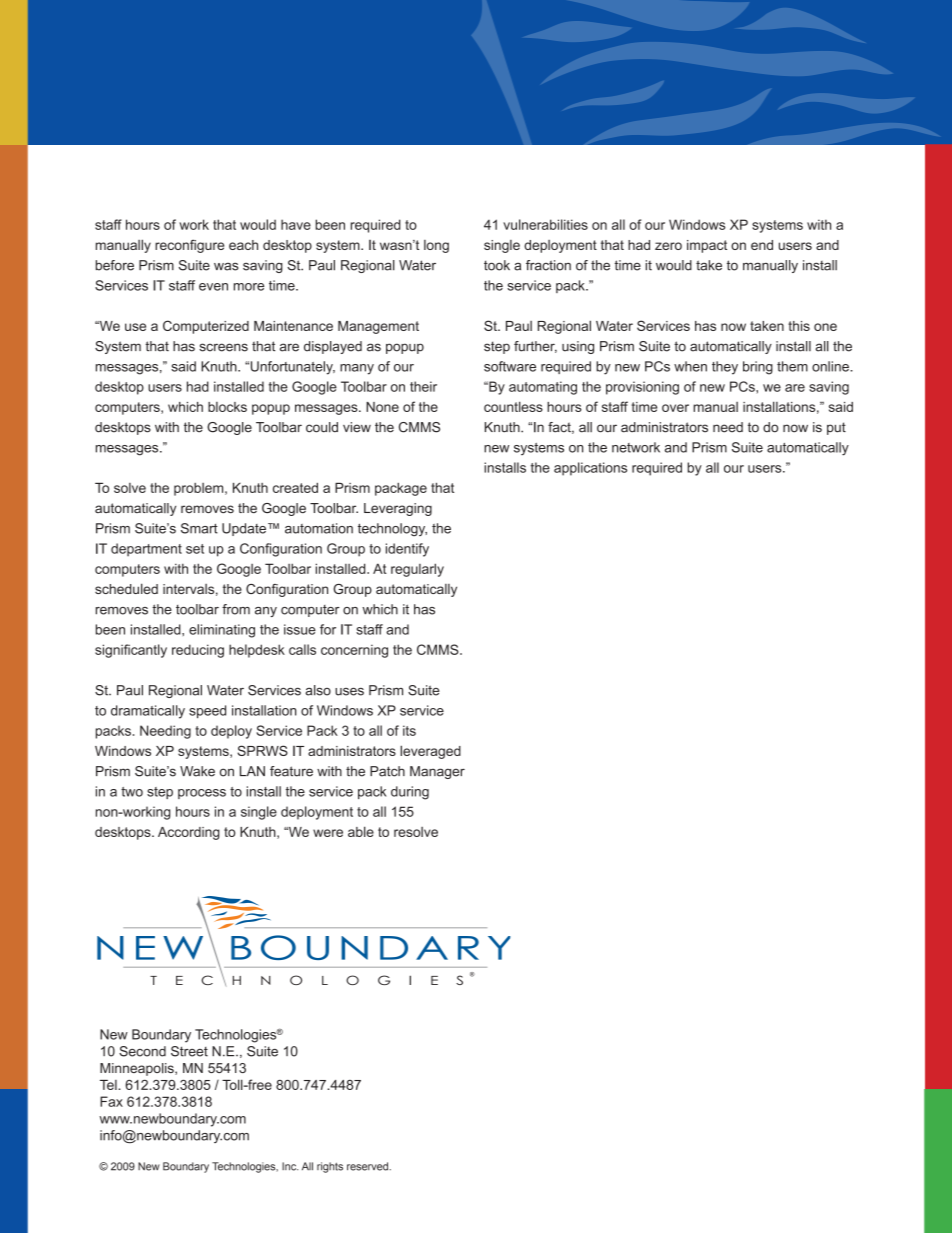  I want to click on speed, so click(207, 712).
